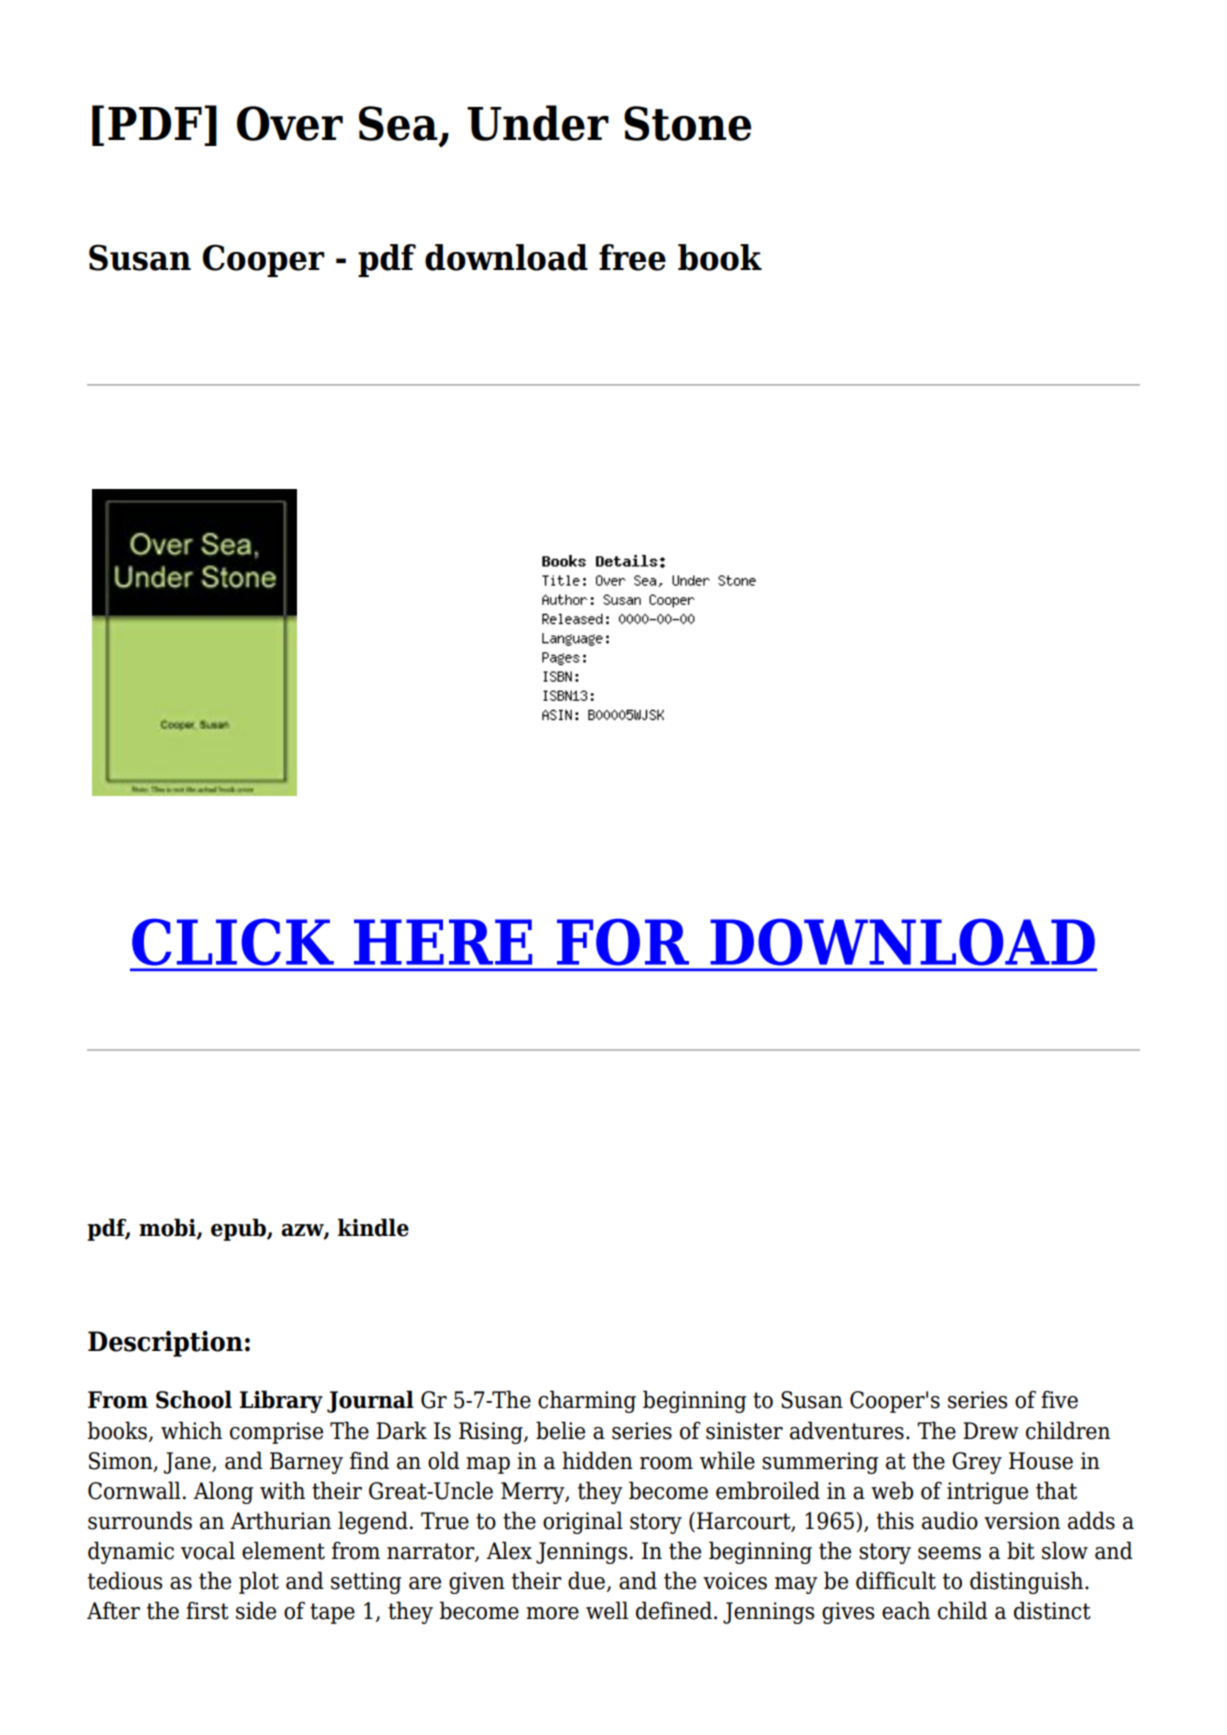 The image size is (1227, 1735). I want to click on CLICK, so click(233, 942).
